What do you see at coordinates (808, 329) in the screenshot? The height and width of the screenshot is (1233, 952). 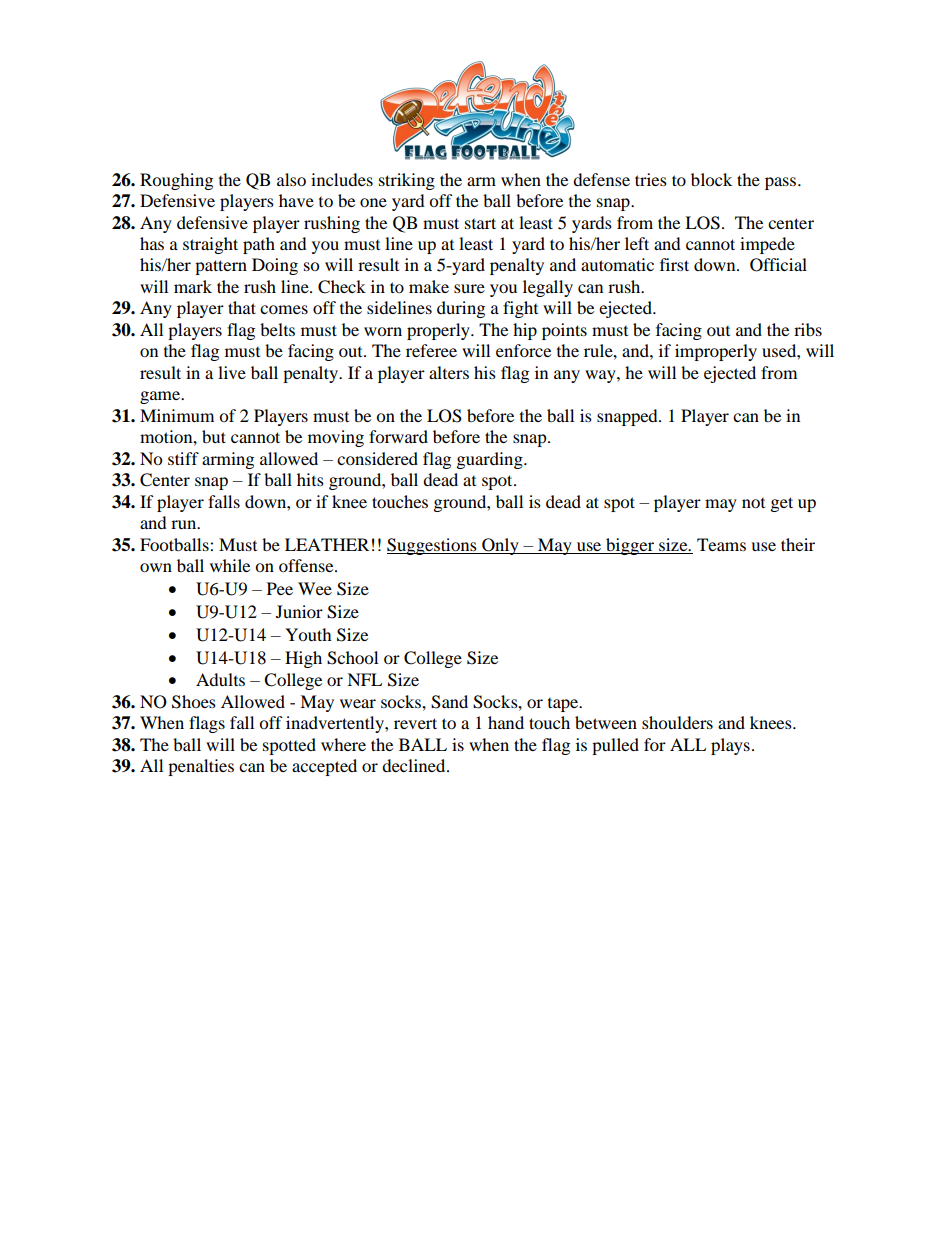 I see `ribs` at bounding box center [808, 329].
